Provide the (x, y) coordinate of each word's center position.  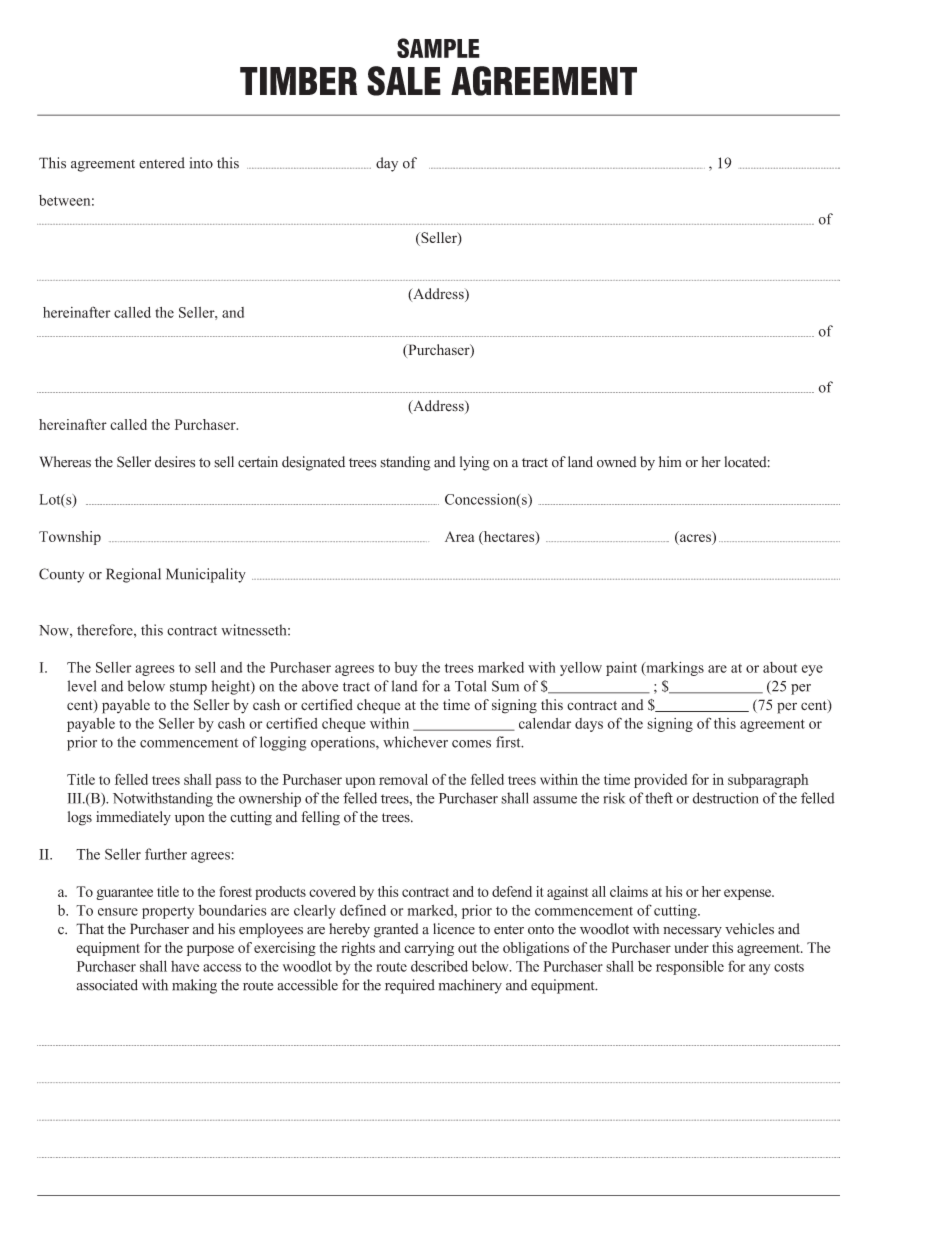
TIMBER (298, 81)
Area (459, 536)
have (185, 966)
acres (695, 538)
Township (70, 538)
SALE (404, 81)
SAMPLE (438, 48)
